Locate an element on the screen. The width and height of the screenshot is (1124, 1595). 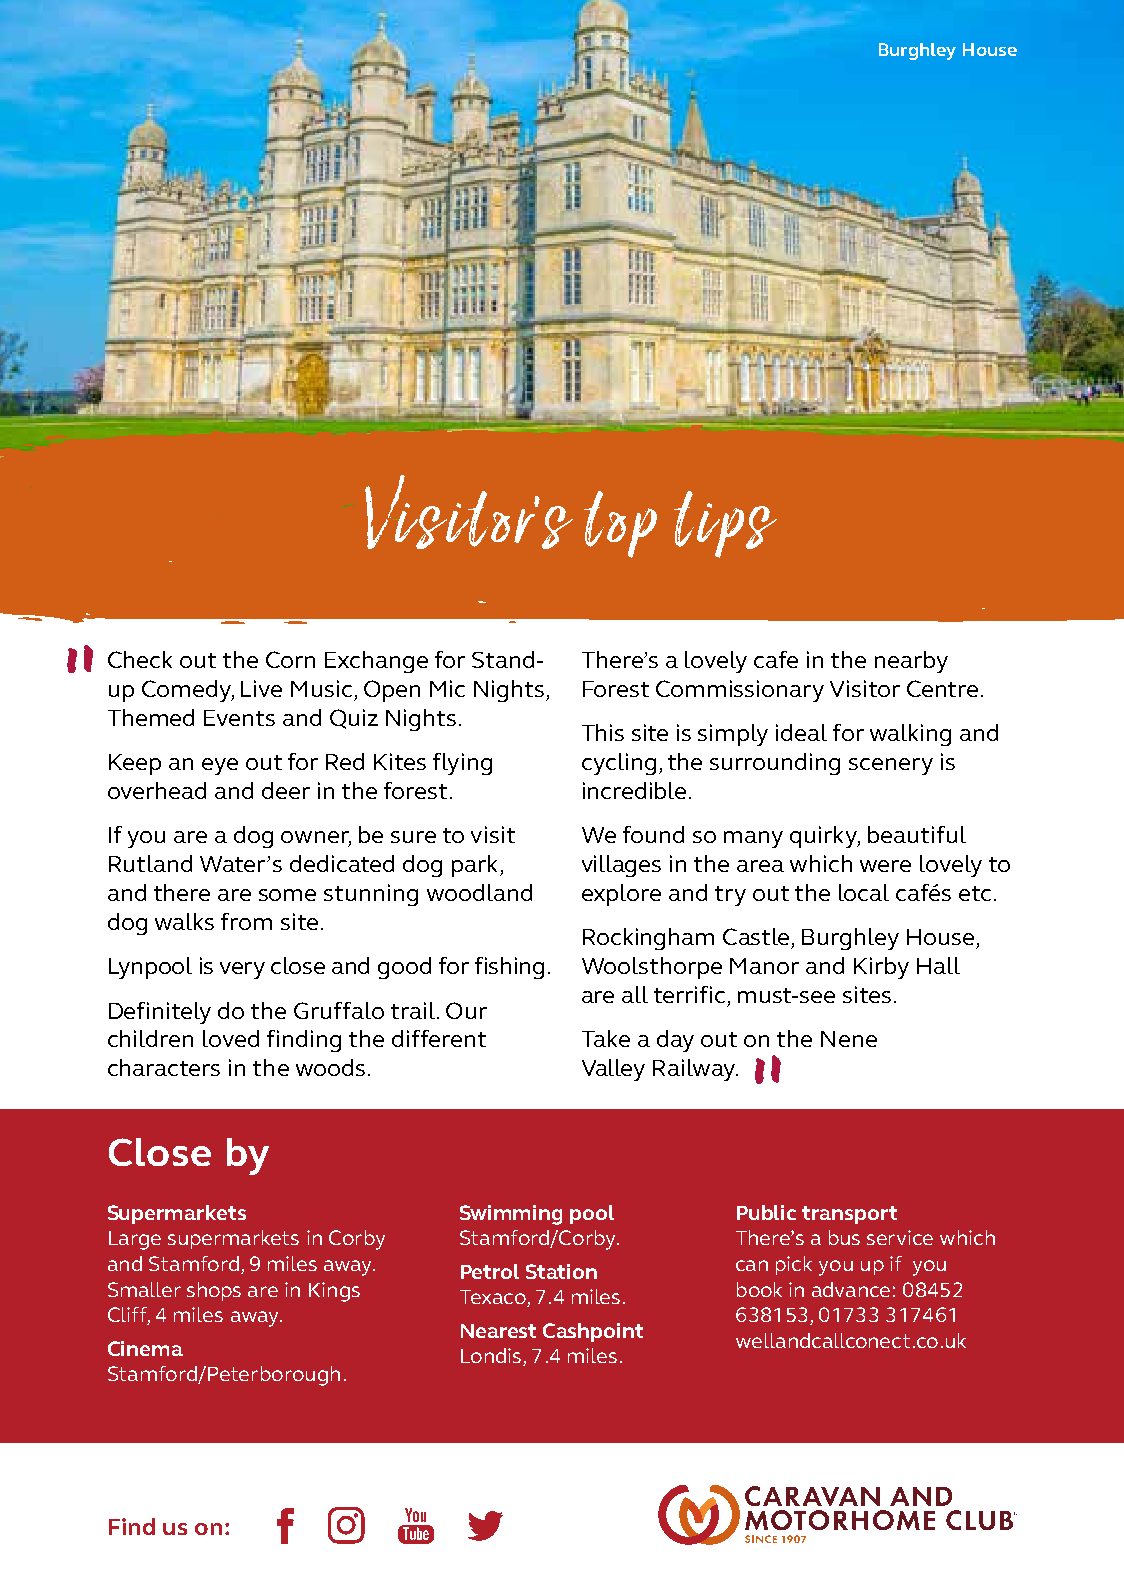
Texaco is located at coordinates (494, 1298).
